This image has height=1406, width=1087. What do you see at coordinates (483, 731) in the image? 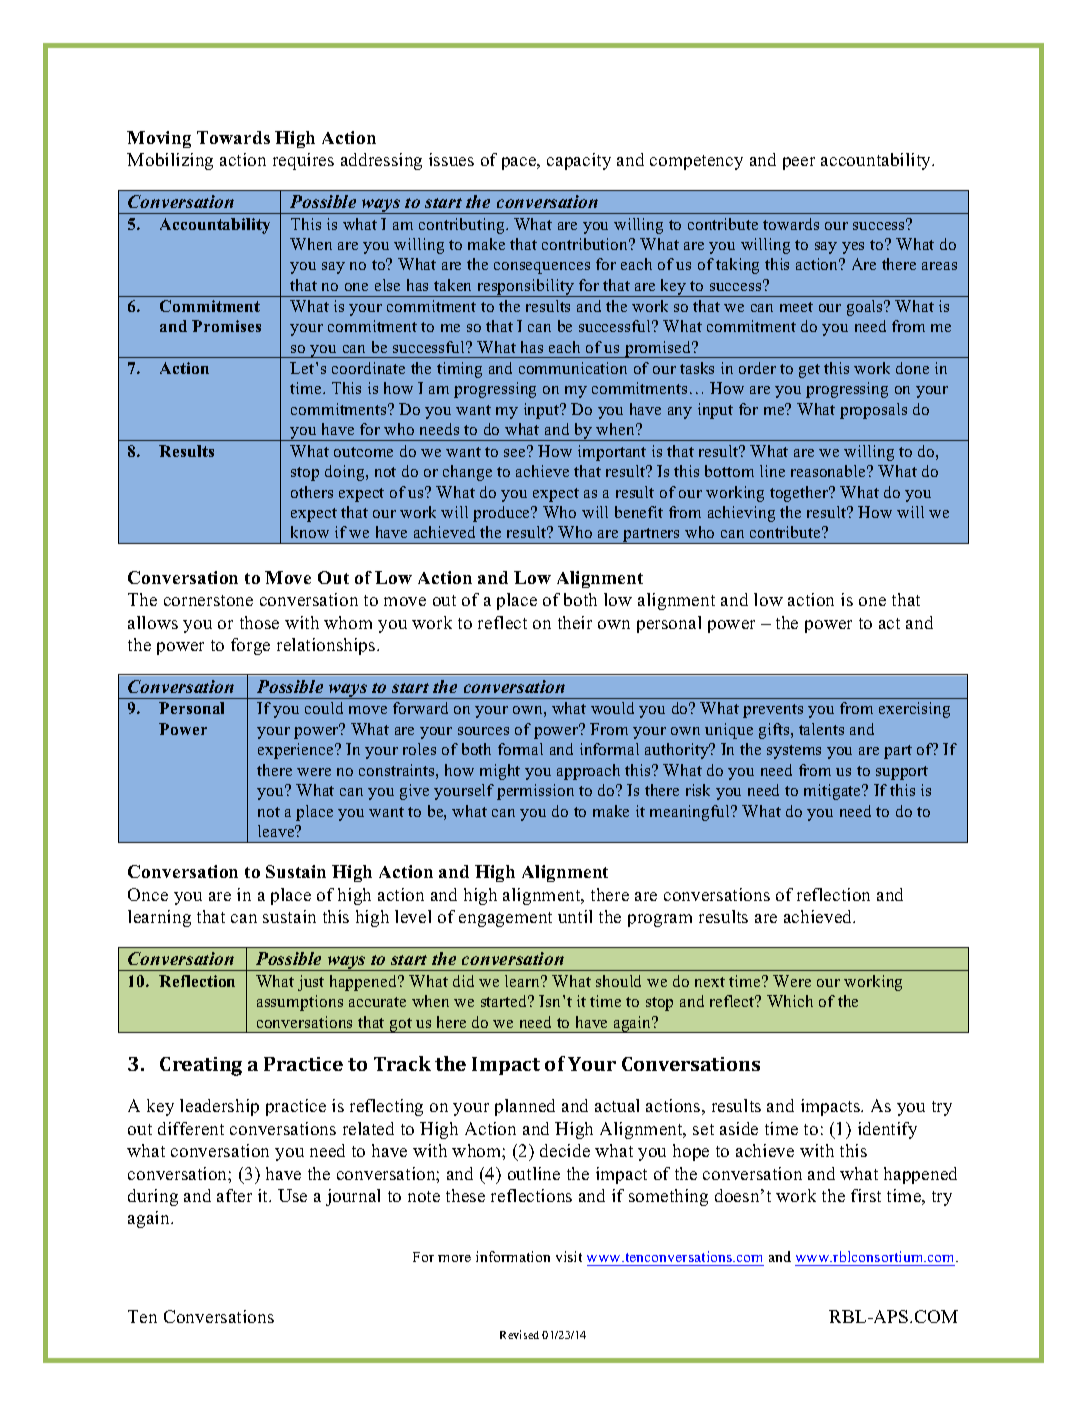
I see `sources` at bounding box center [483, 731].
